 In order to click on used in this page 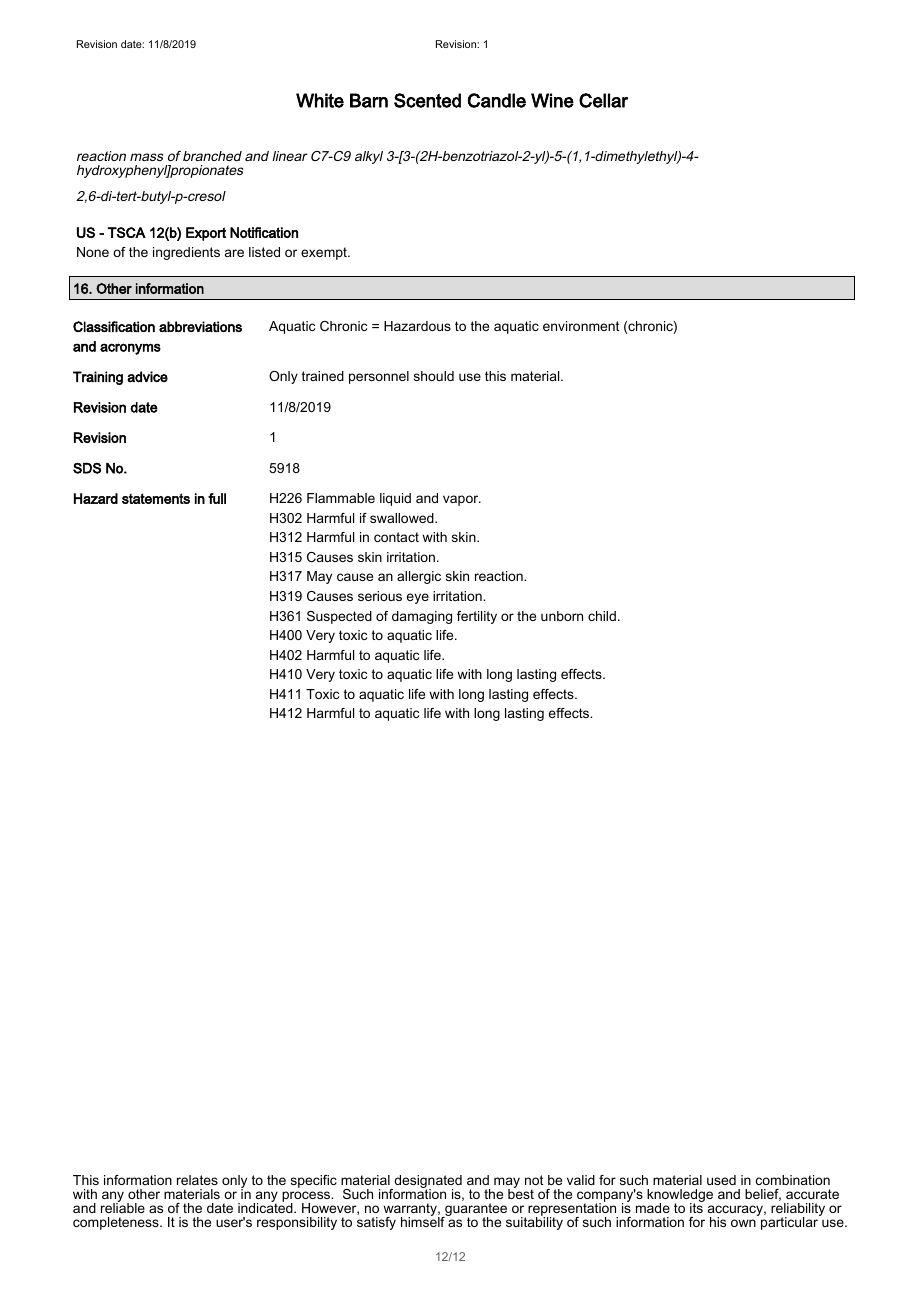, I will do `click(721, 1180)`.
